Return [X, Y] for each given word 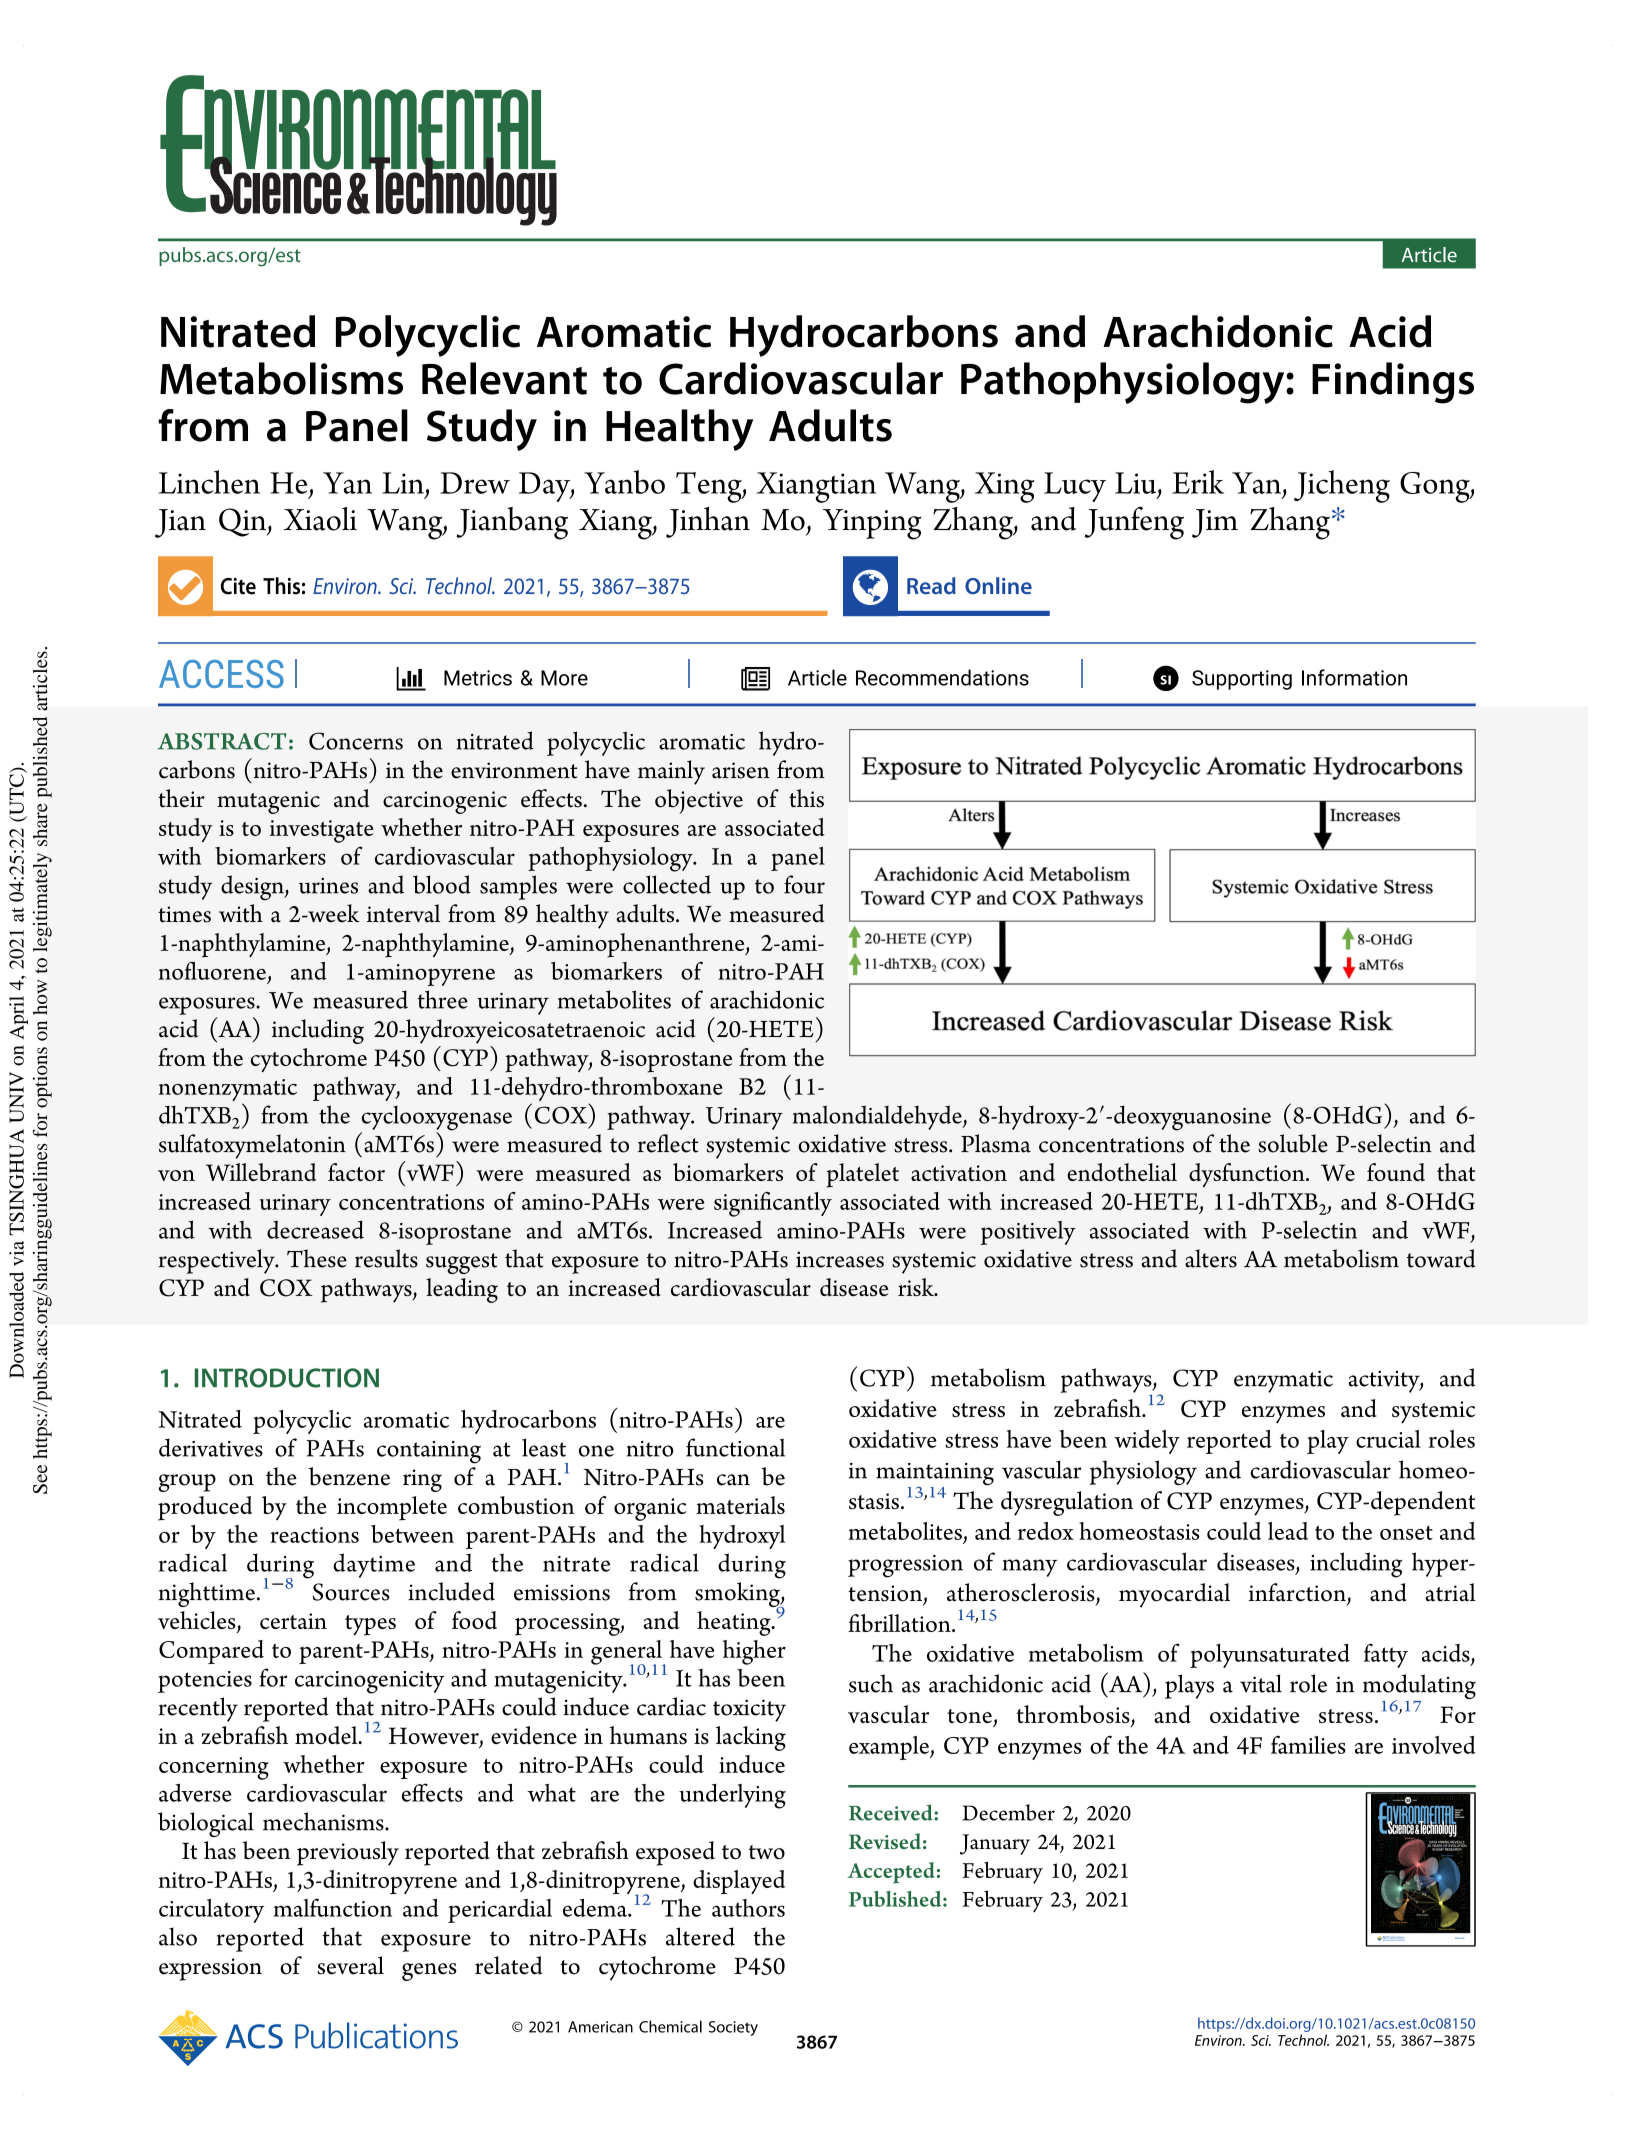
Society [733, 2028]
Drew [475, 483]
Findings [1393, 383]
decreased [315, 1229]
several [350, 1965]
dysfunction [1248, 1175]
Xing [1005, 487]
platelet [862, 1175]
